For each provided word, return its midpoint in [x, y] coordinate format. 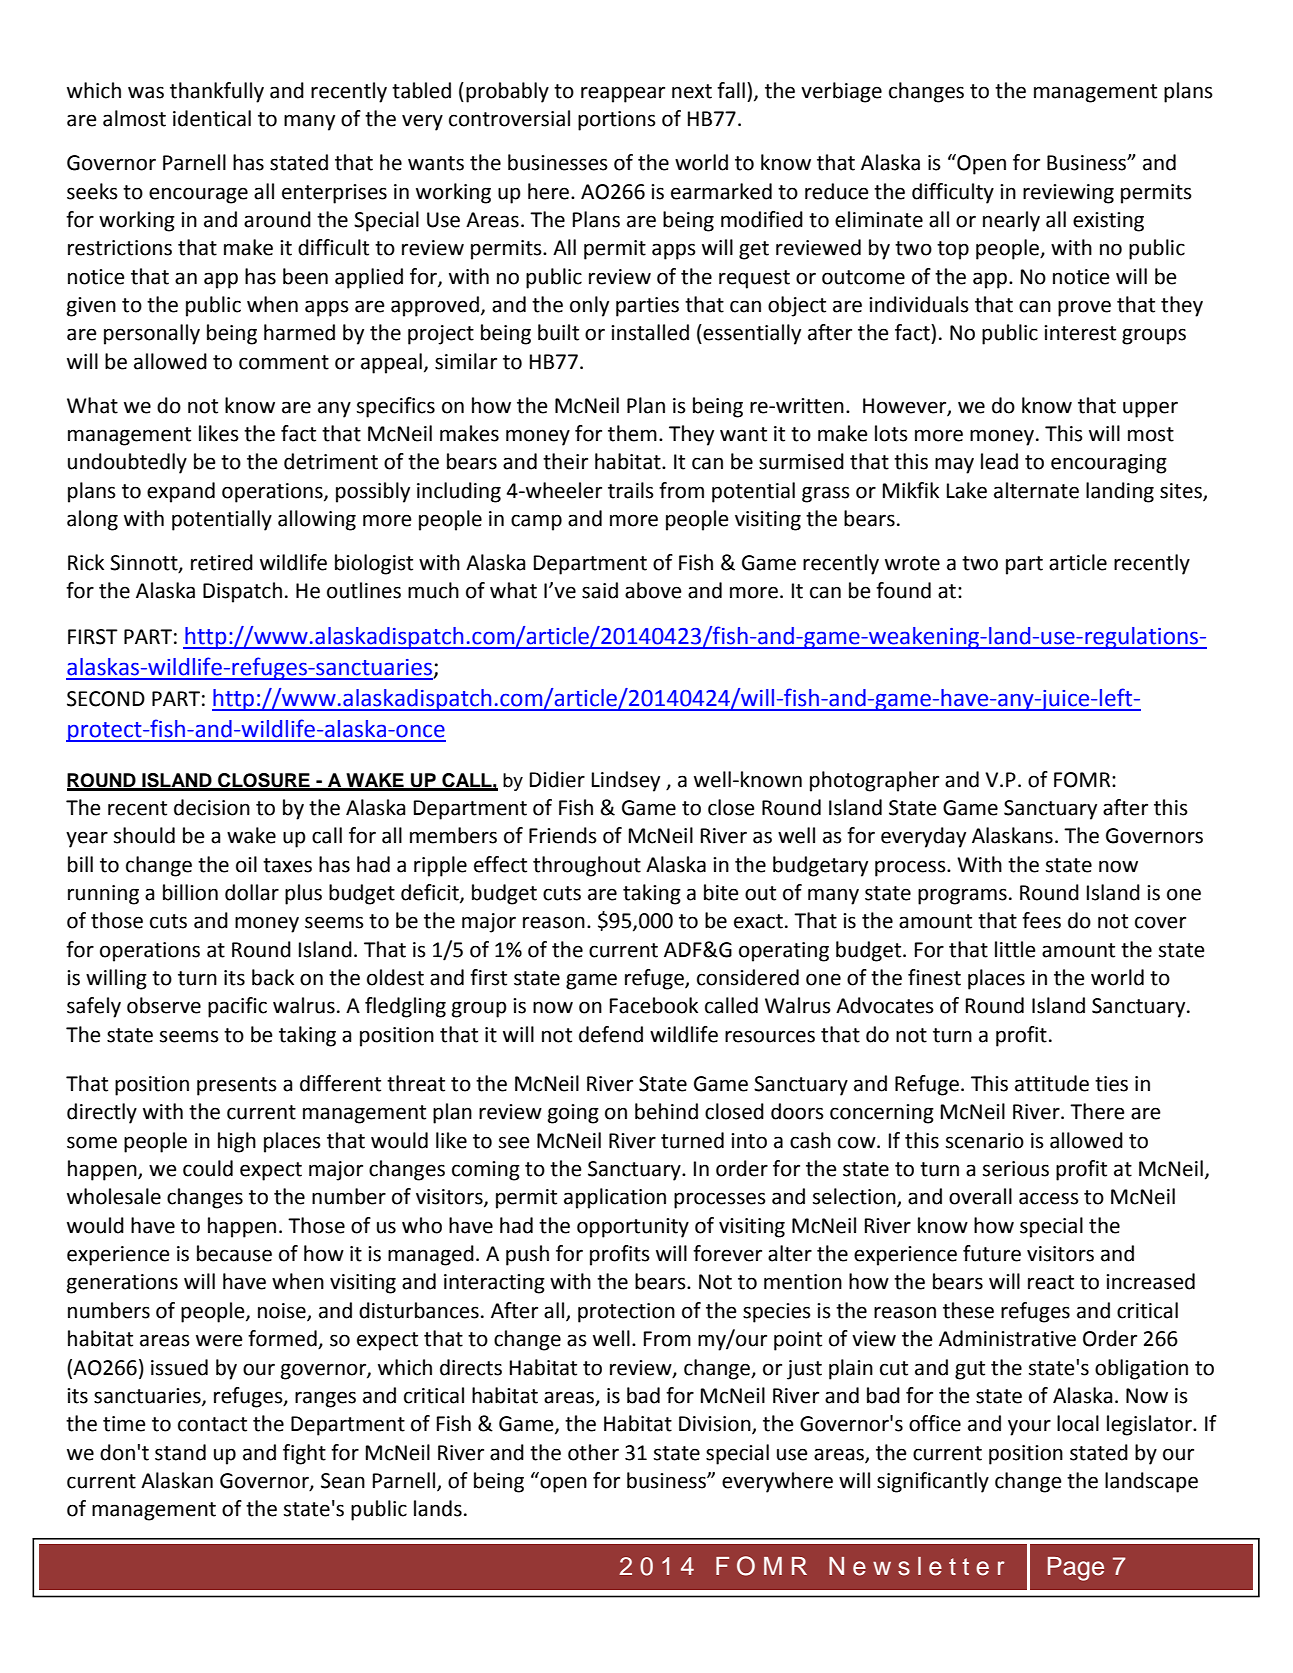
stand [180, 1452]
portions [617, 121]
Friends [563, 835]
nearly [1011, 221]
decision [212, 807]
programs [962, 896]
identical [212, 118]
